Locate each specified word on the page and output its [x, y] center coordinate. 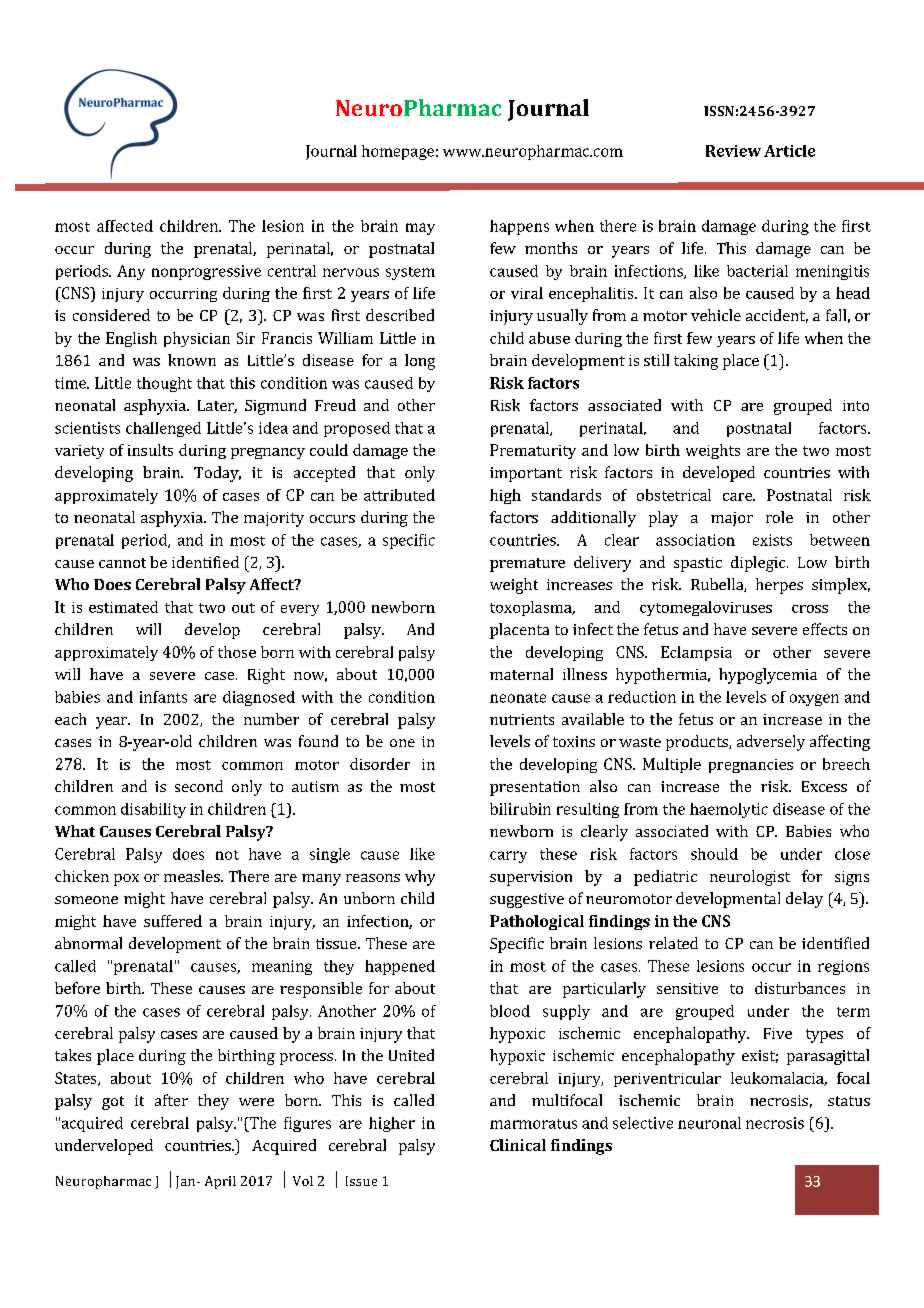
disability [153, 810]
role [779, 517]
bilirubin [520, 809]
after [171, 1100]
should [714, 854]
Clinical [518, 1145]
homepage [398, 152]
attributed [399, 495]
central [292, 271]
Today [217, 474]
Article [789, 151]
